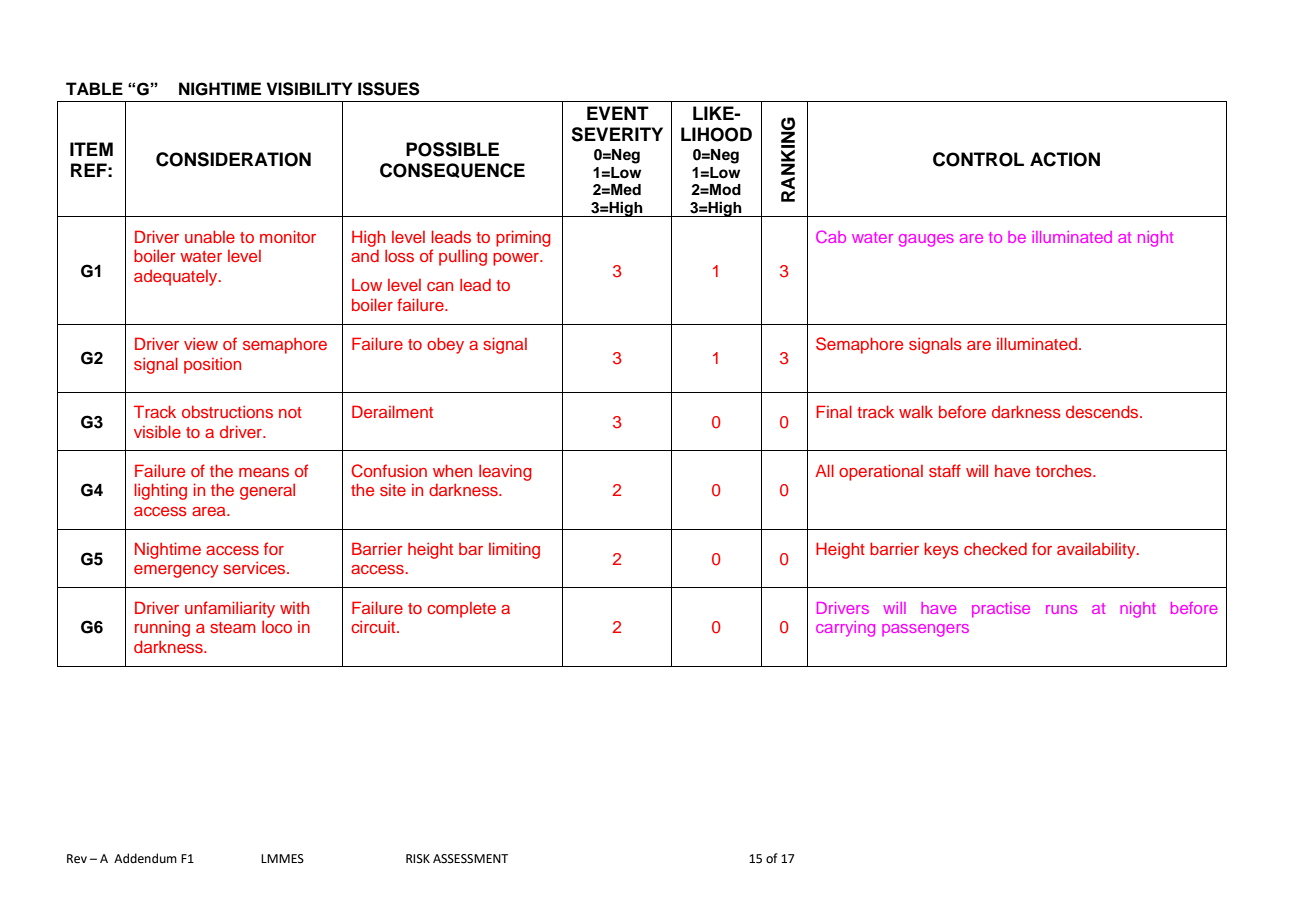  What do you see at coordinates (94, 88) in the screenshot?
I see `TABLE` at bounding box center [94, 88].
